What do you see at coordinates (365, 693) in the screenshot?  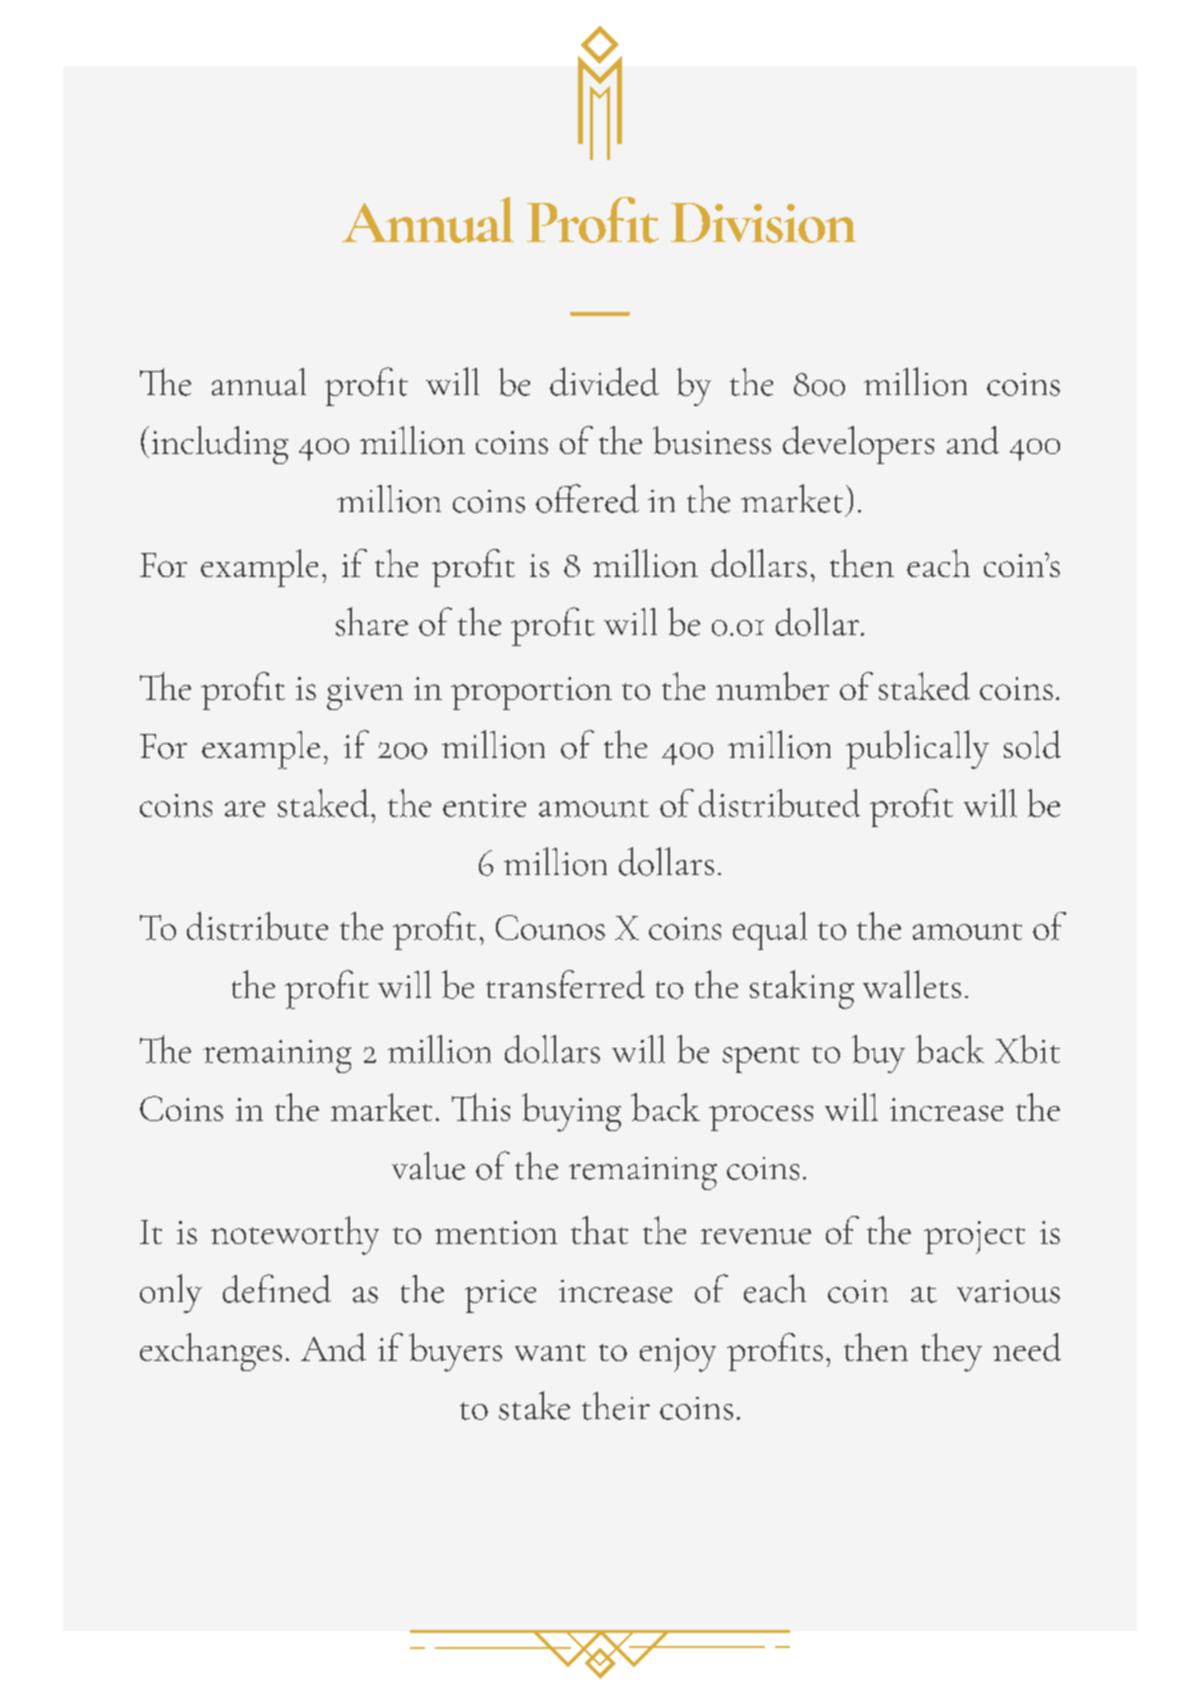 I see `given` at bounding box center [365, 693].
